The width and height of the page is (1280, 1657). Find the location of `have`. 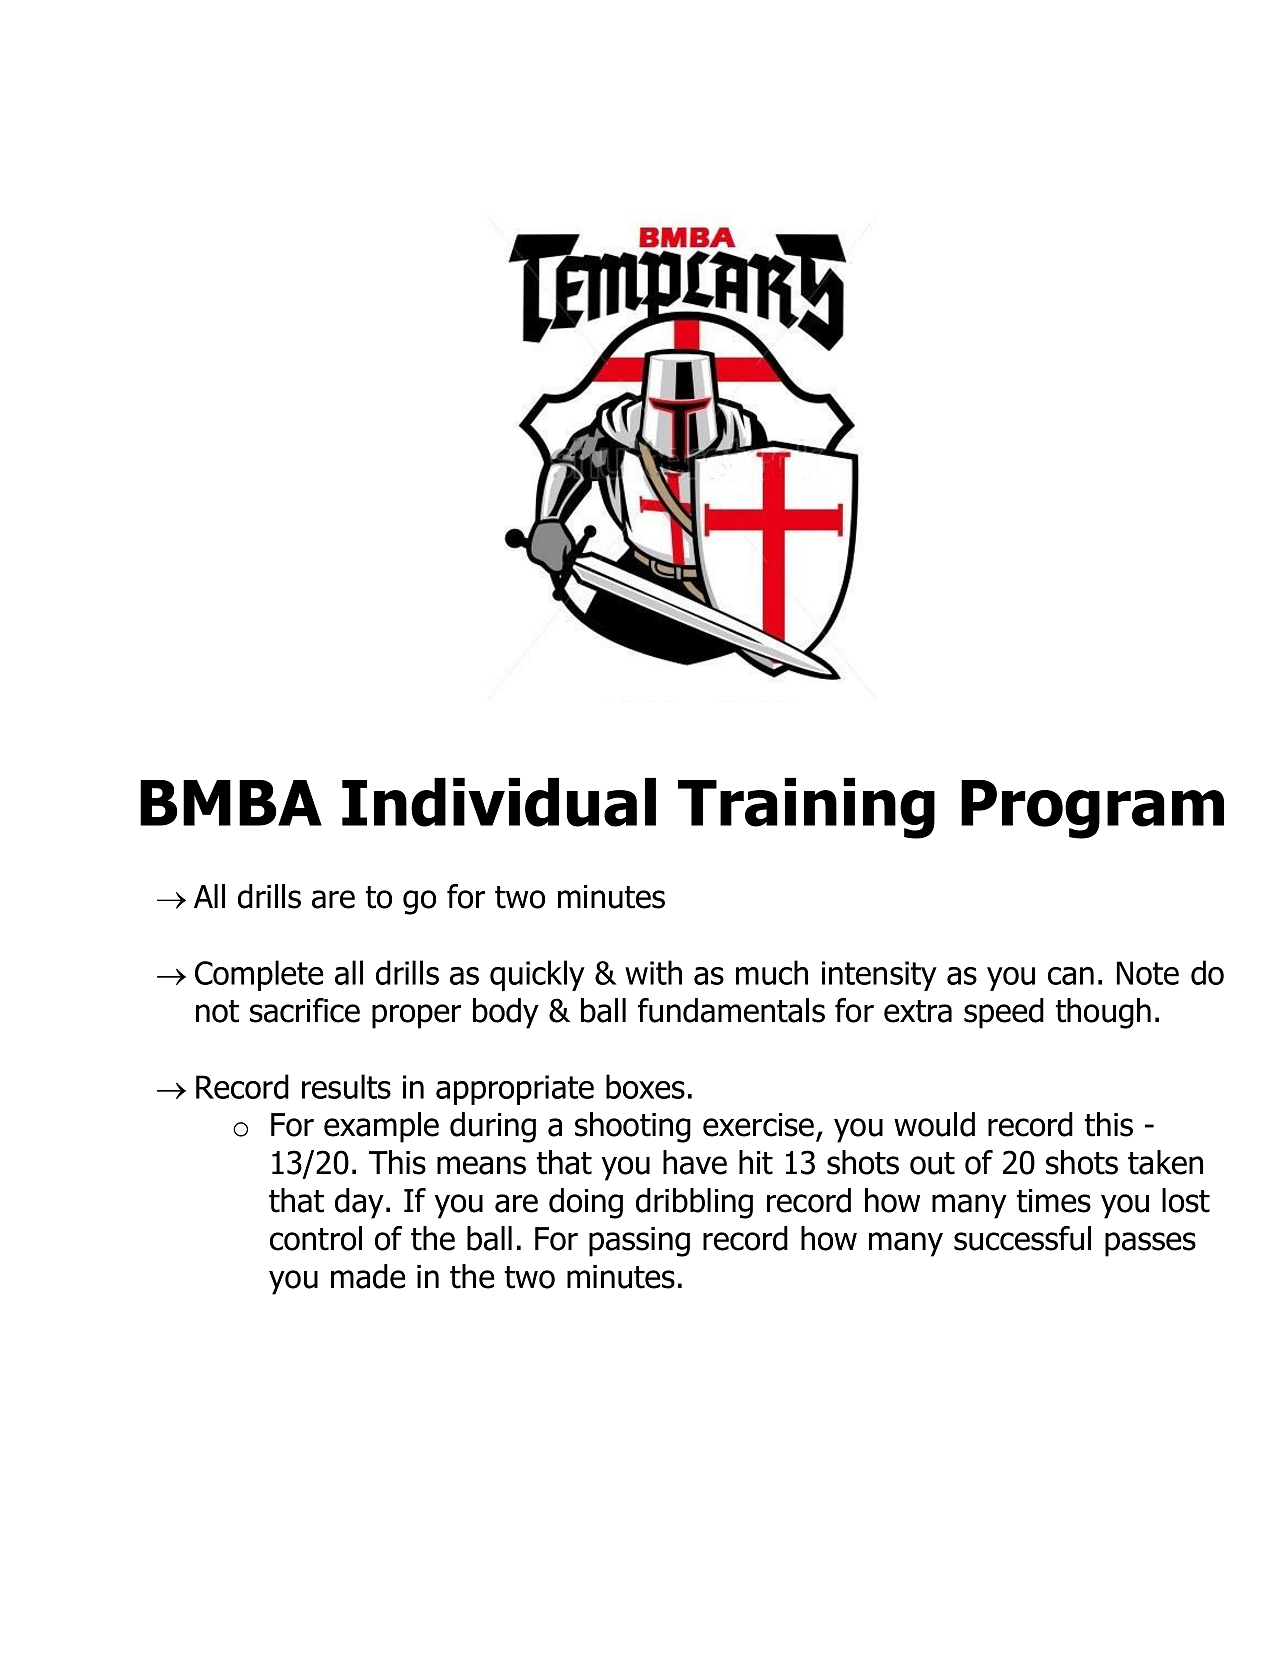

have is located at coordinates (695, 1162).
